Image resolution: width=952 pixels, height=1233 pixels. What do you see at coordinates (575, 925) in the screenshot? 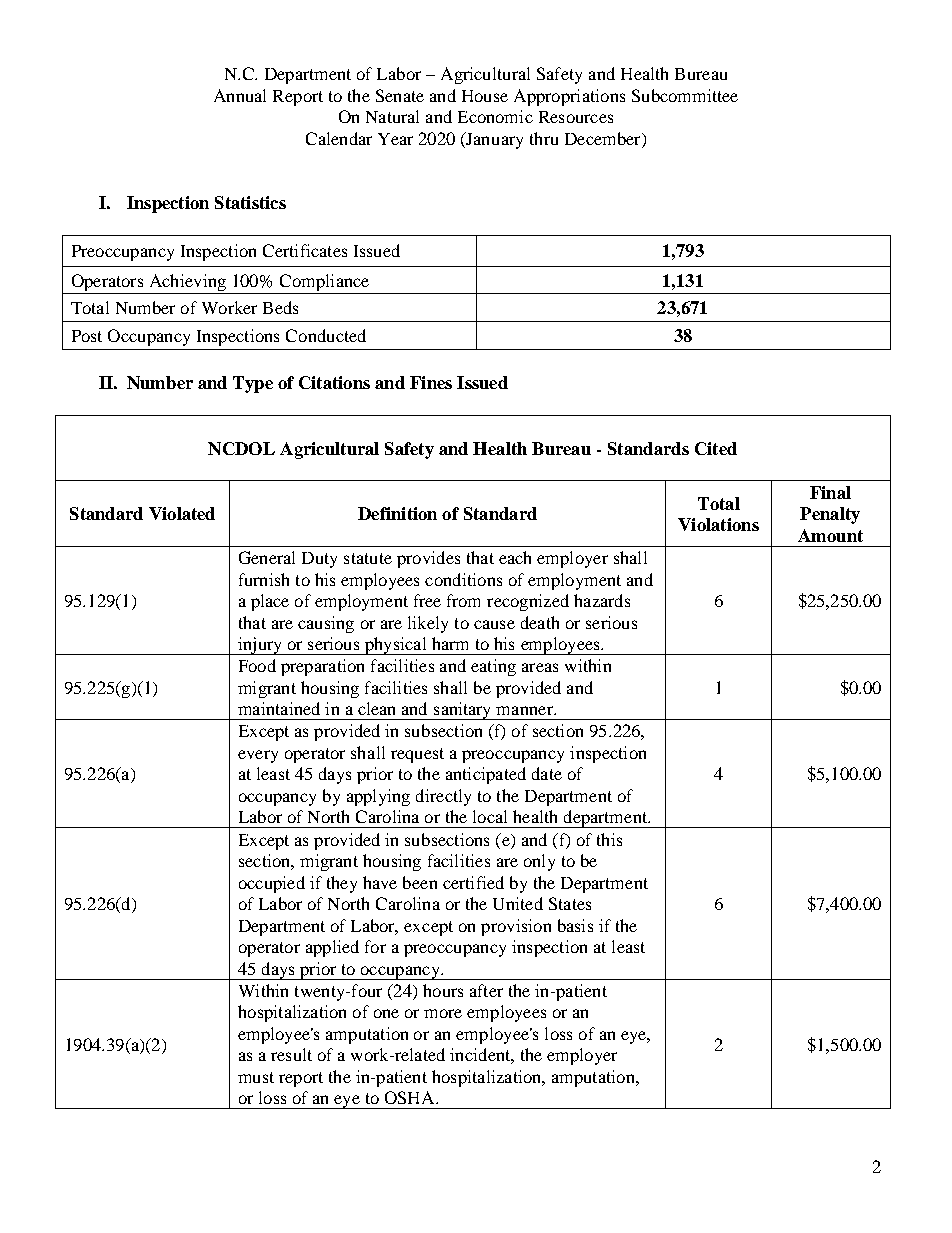
I see `basis` at bounding box center [575, 925].
